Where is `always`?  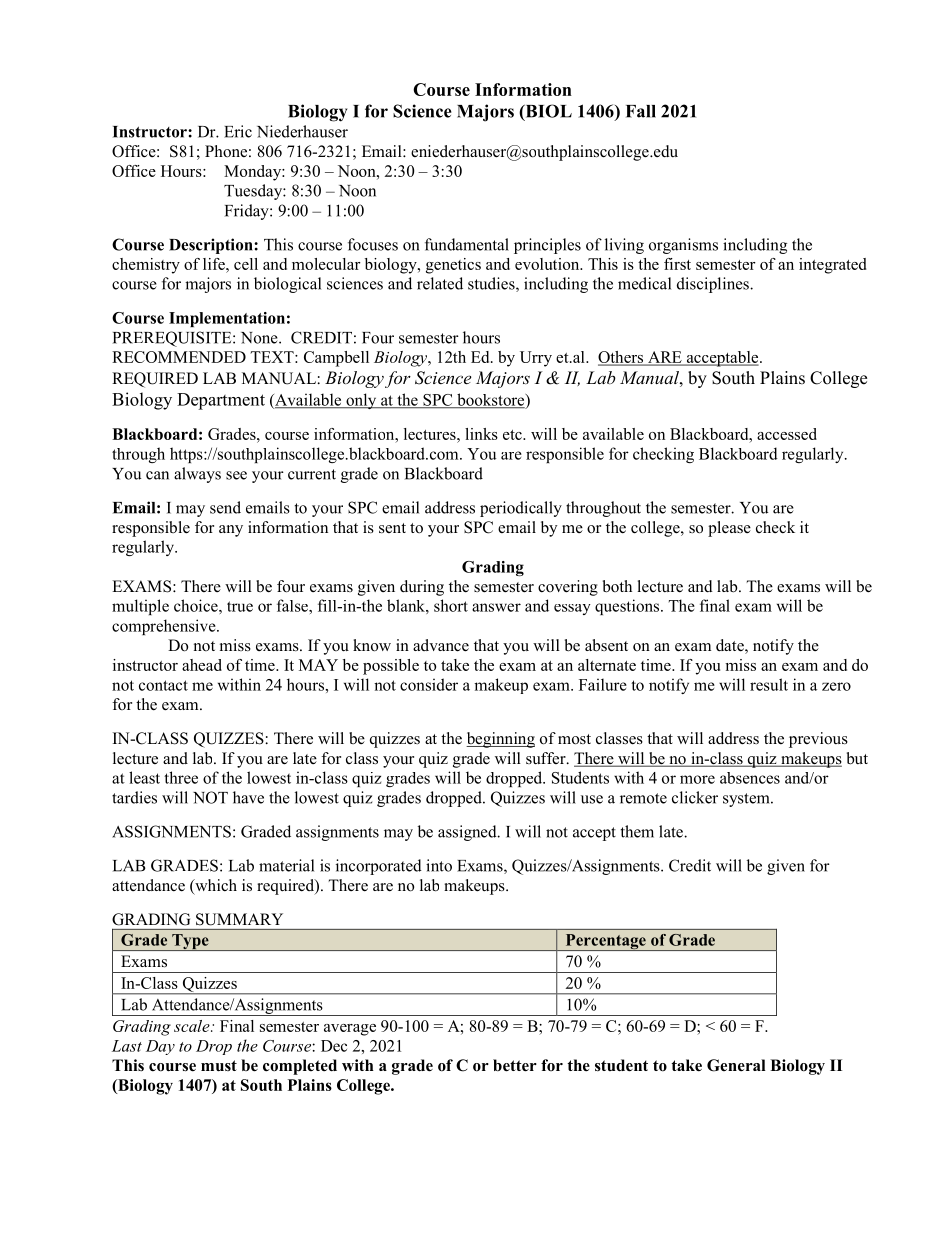 always is located at coordinates (197, 475).
